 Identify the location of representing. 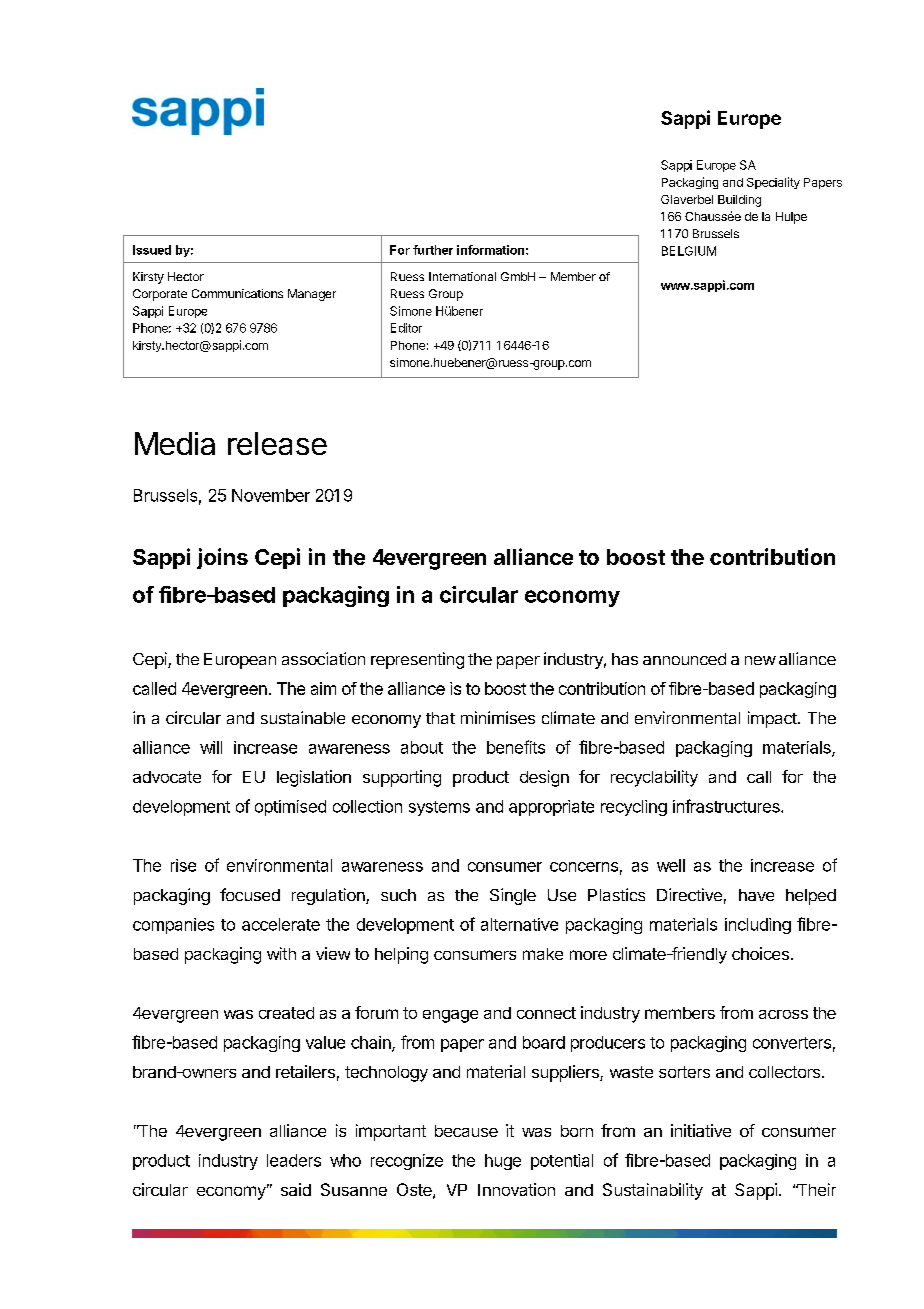
(417, 660).
